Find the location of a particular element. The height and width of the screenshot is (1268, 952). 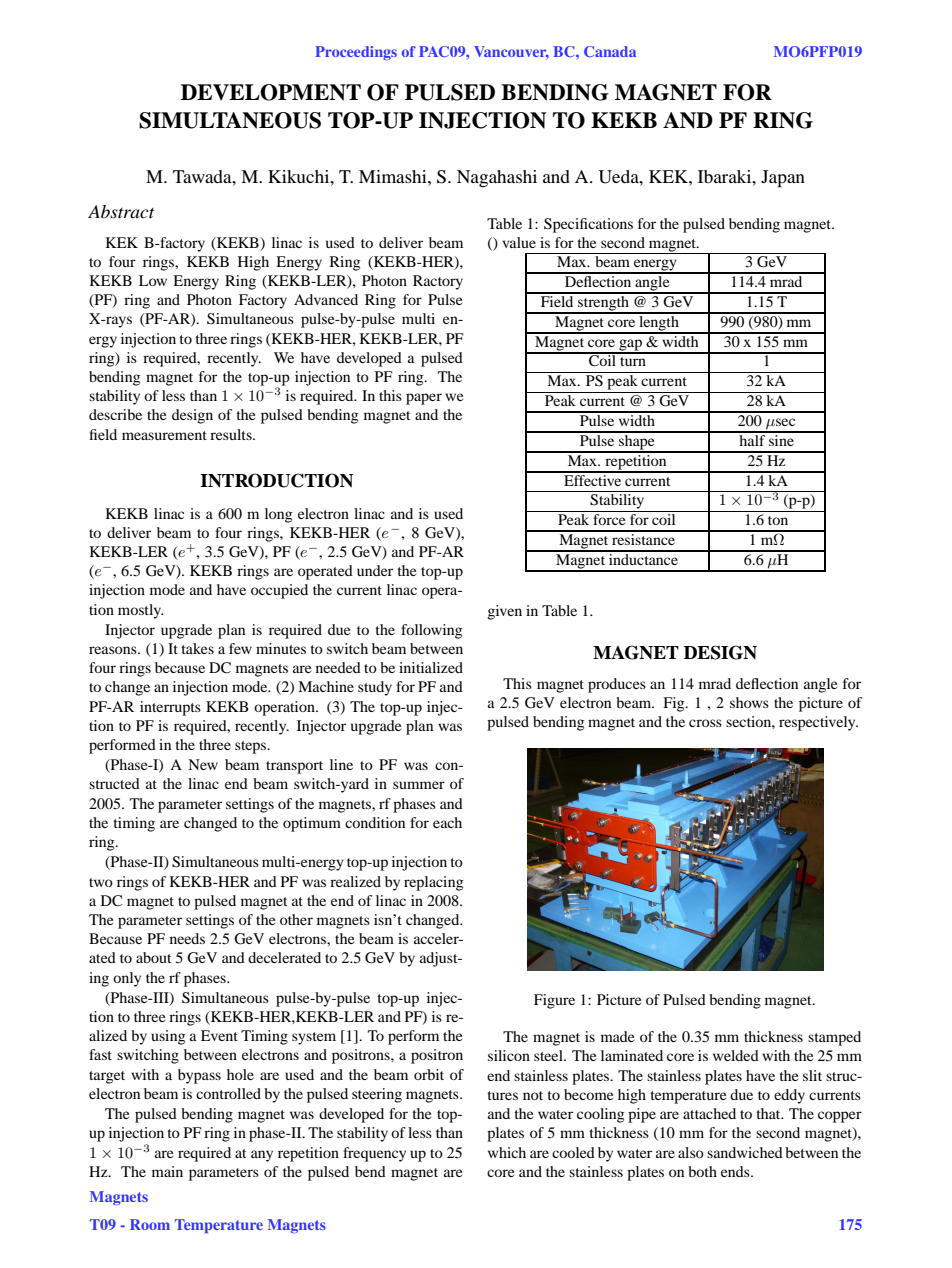

ends is located at coordinates (736, 1171).
